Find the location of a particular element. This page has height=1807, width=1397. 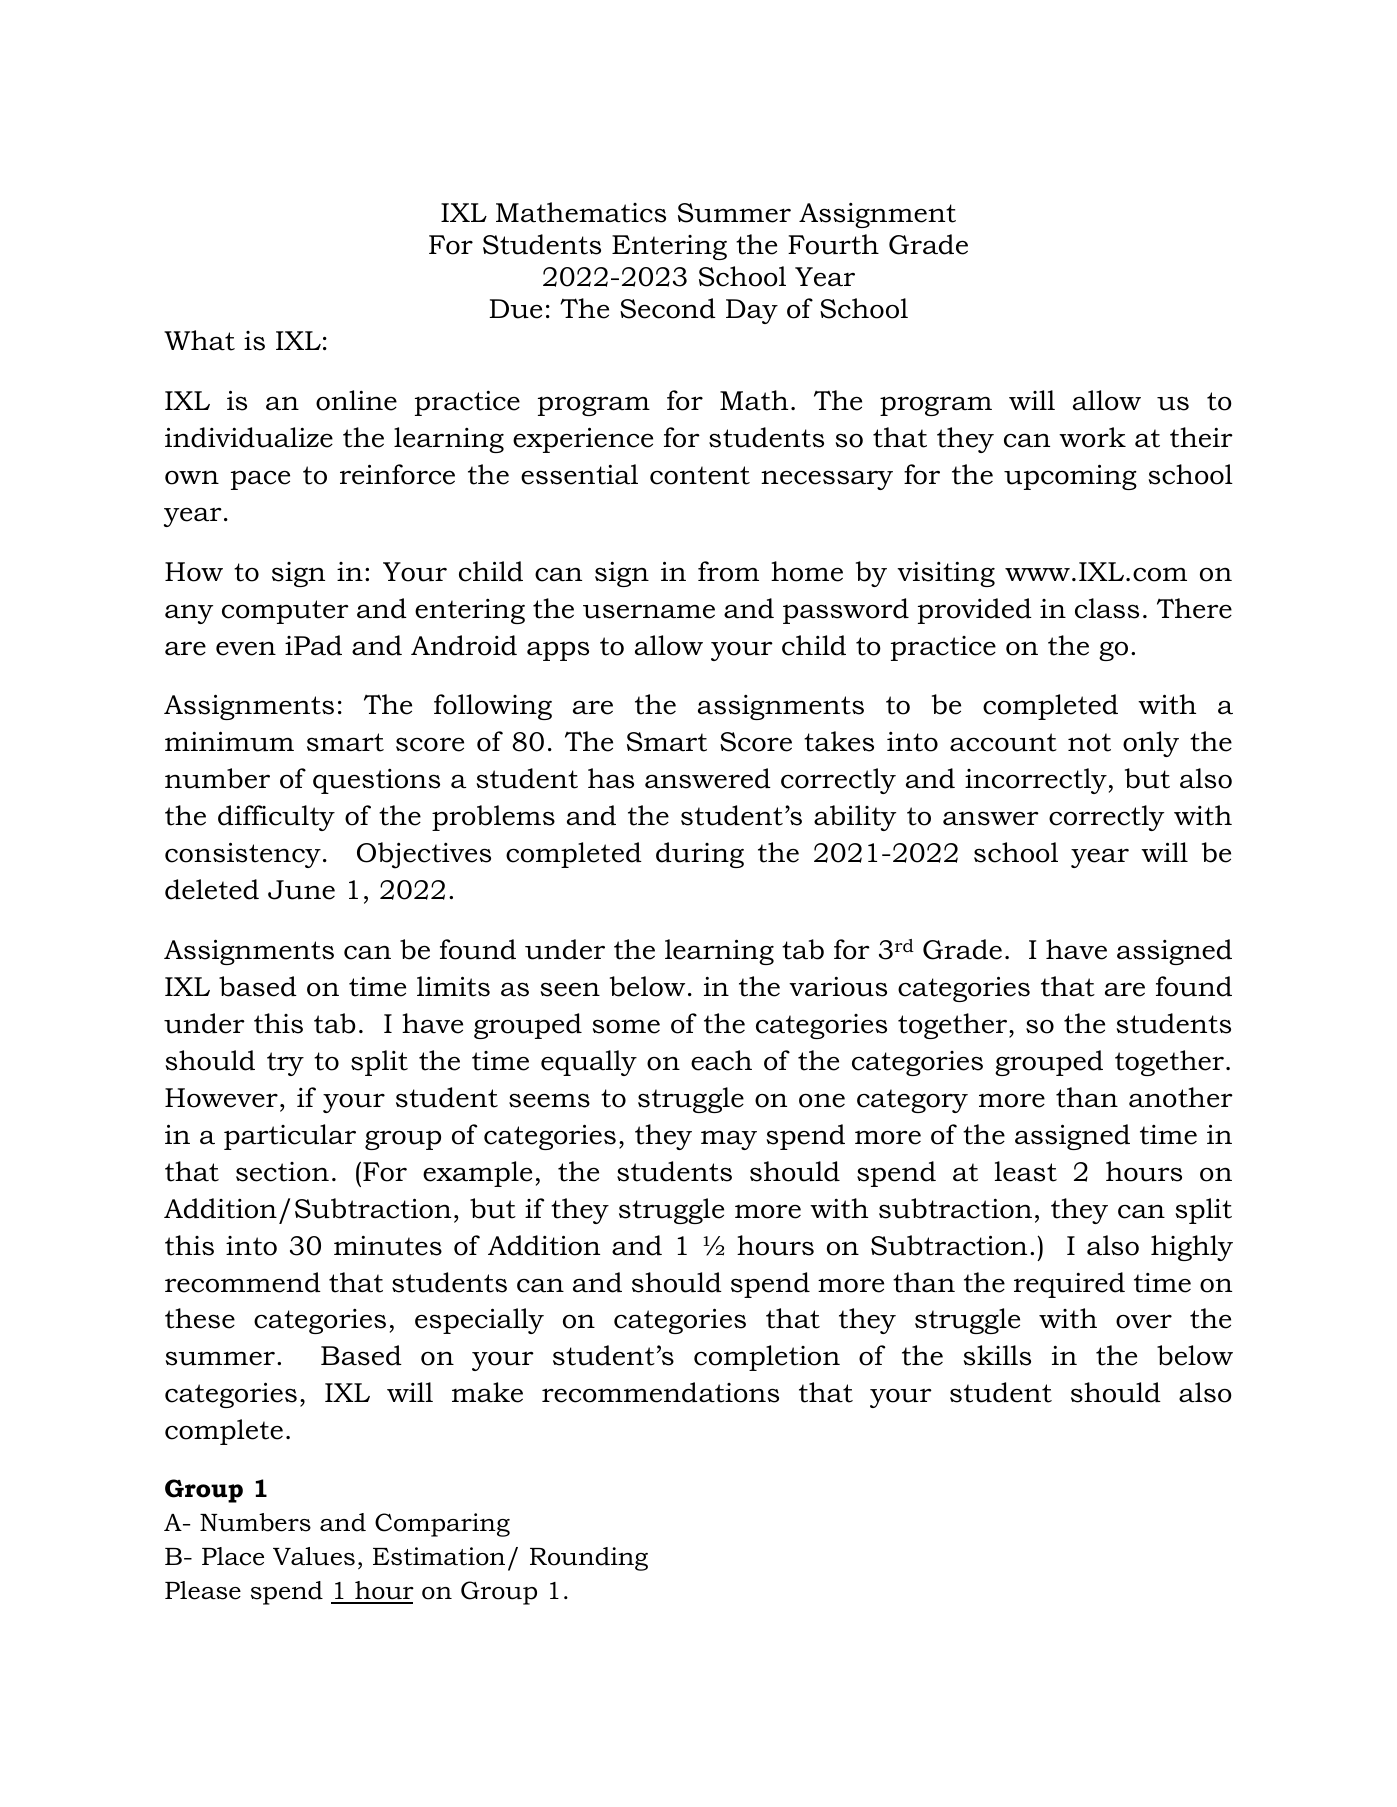

Second is located at coordinates (668, 308).
